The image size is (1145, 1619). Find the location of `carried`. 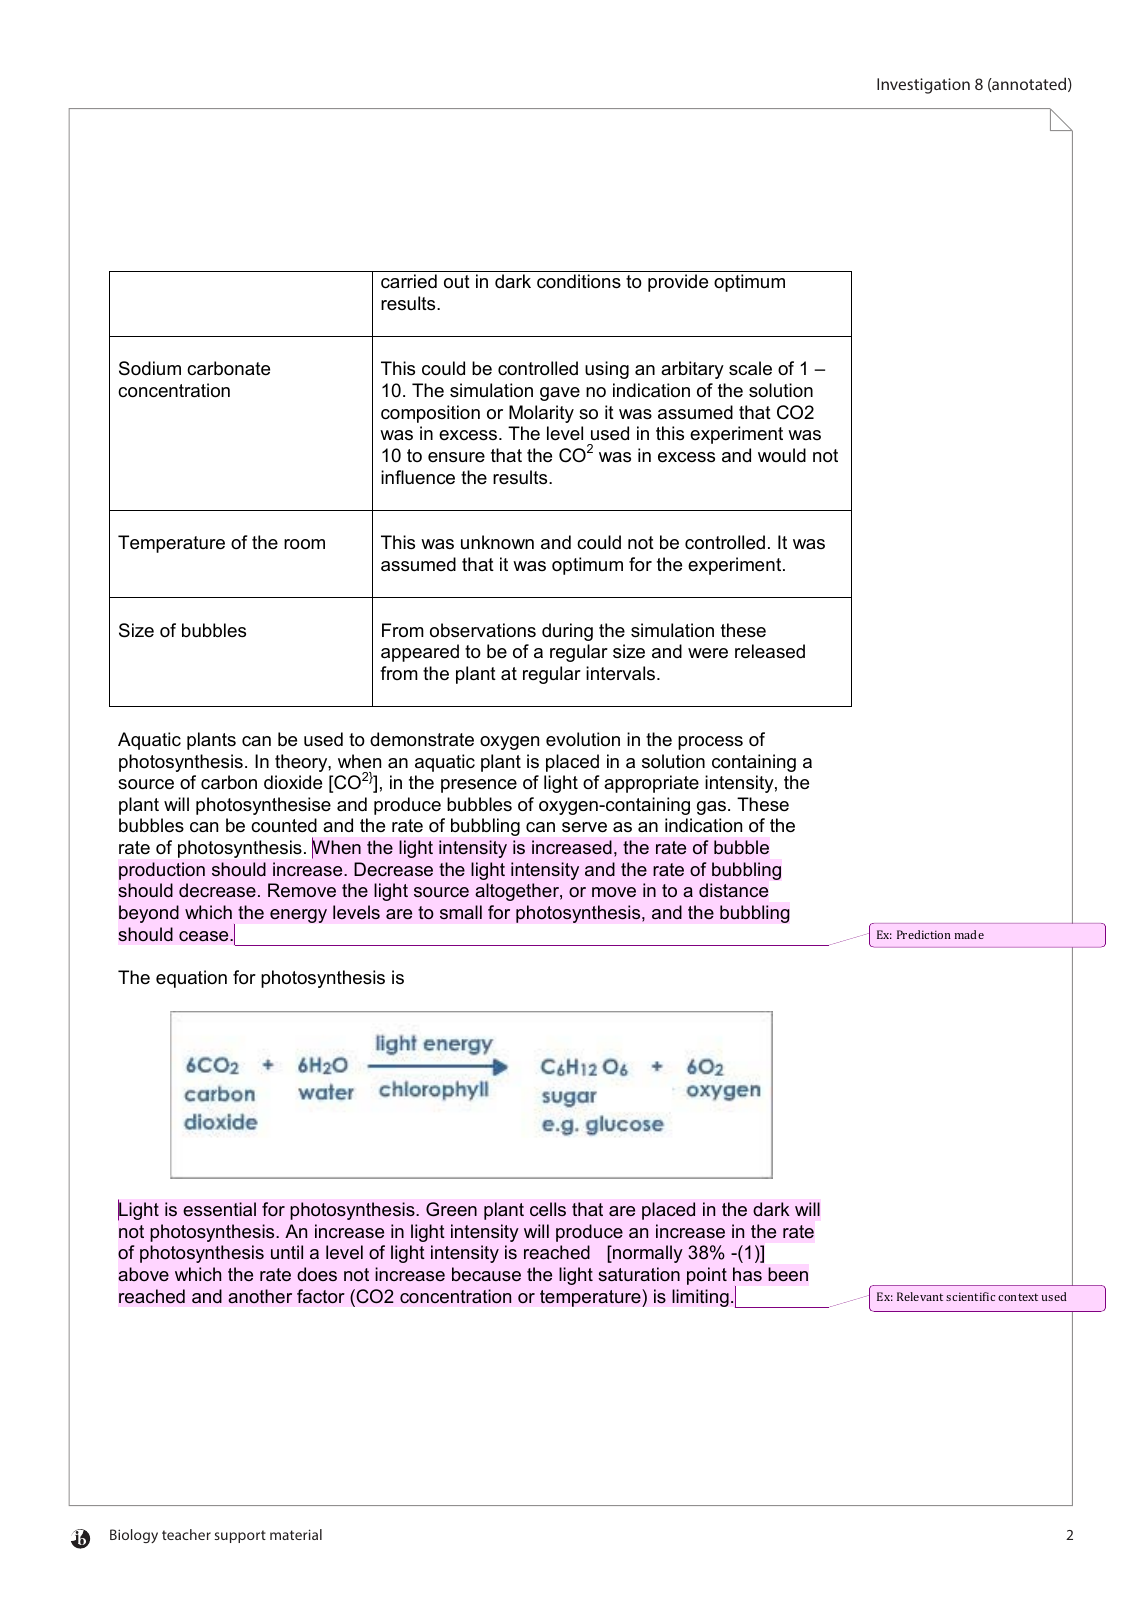

carried is located at coordinates (409, 281).
